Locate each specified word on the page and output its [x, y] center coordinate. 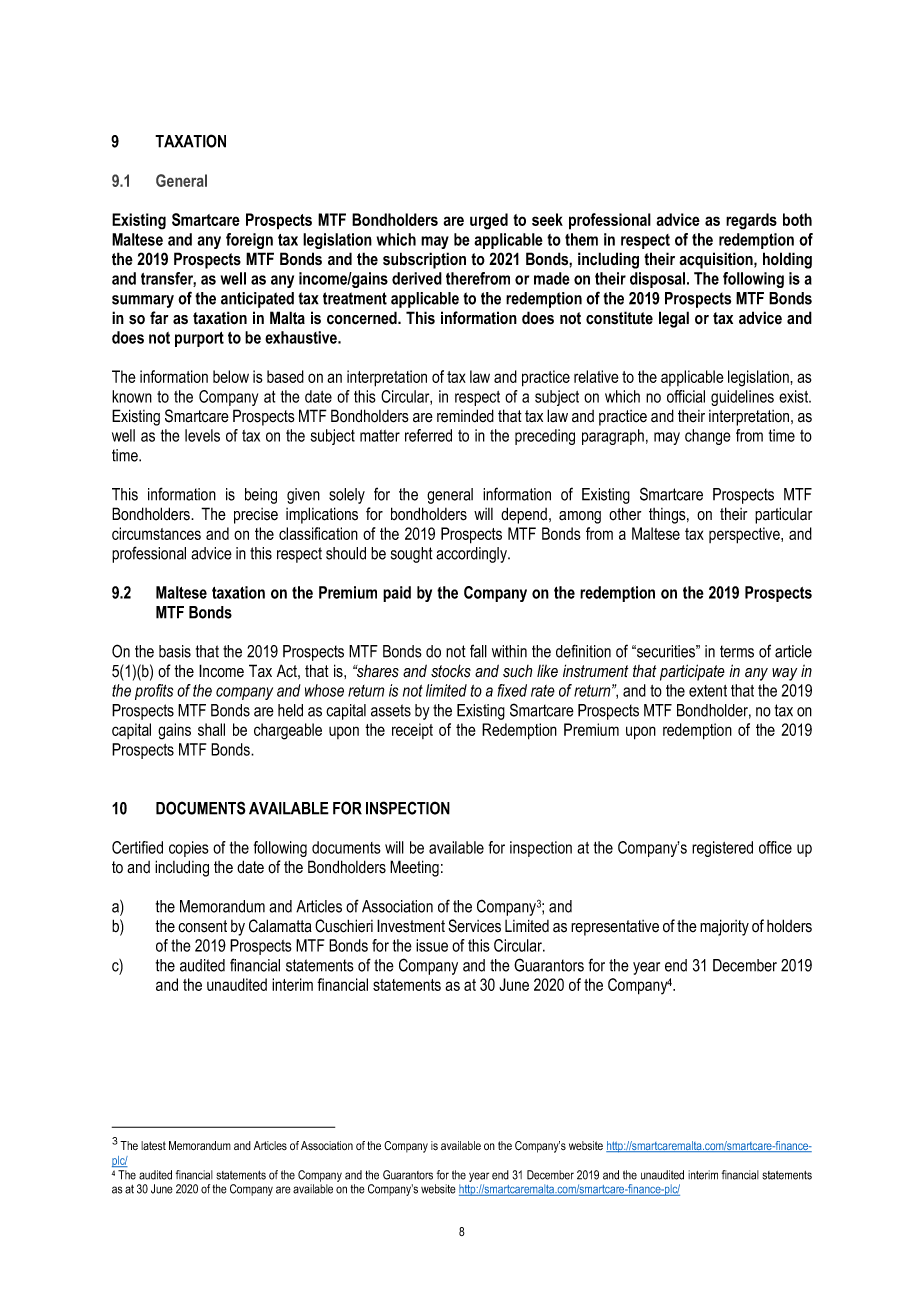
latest [153, 1145]
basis [175, 651]
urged [489, 221]
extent [708, 691]
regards [751, 221]
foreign [249, 241]
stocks [451, 671]
